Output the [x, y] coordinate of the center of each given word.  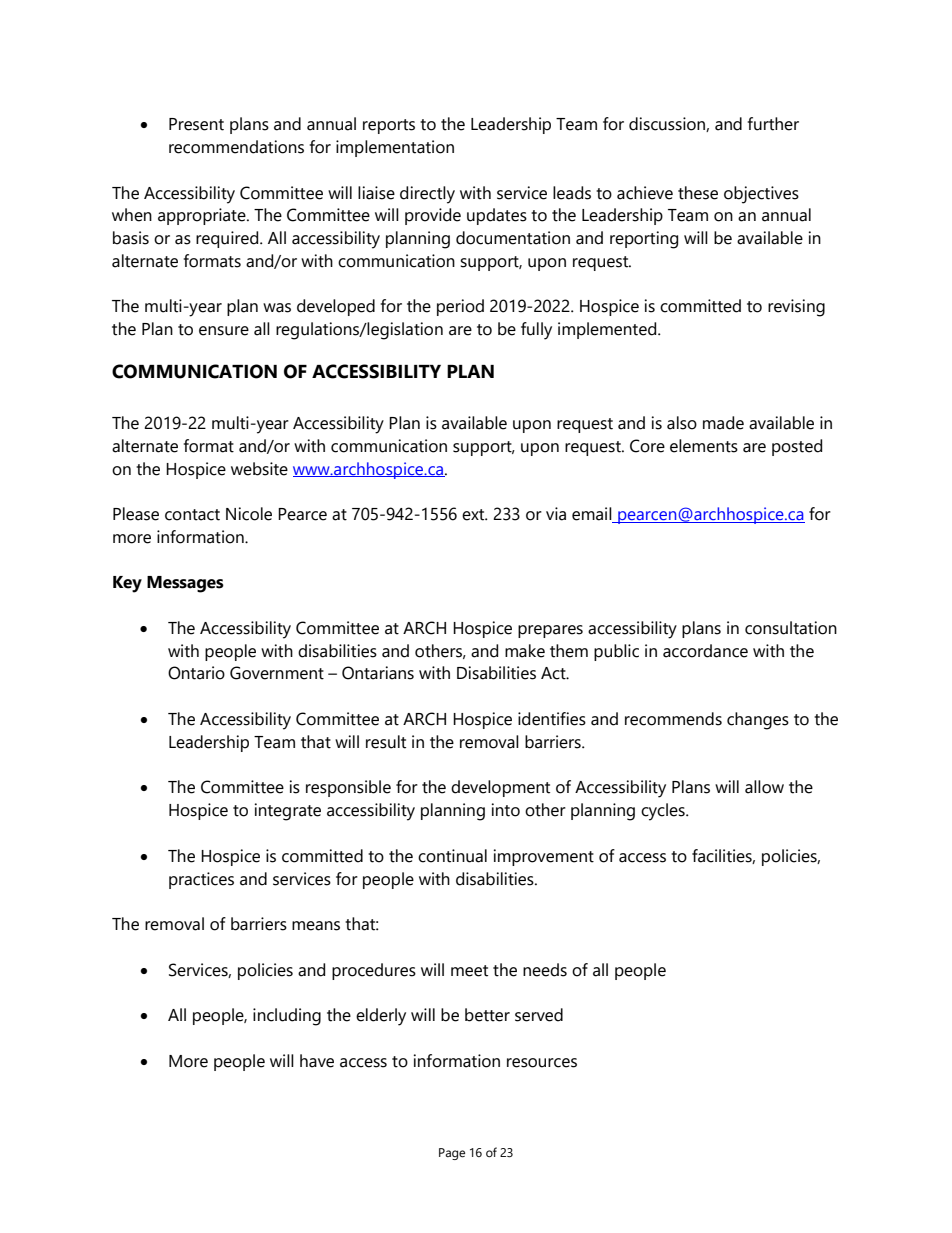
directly [427, 195]
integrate [288, 812]
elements [704, 446]
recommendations [236, 147]
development [500, 788]
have [317, 1061]
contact [192, 515]
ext [474, 515]
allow [764, 787]
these [698, 193]
